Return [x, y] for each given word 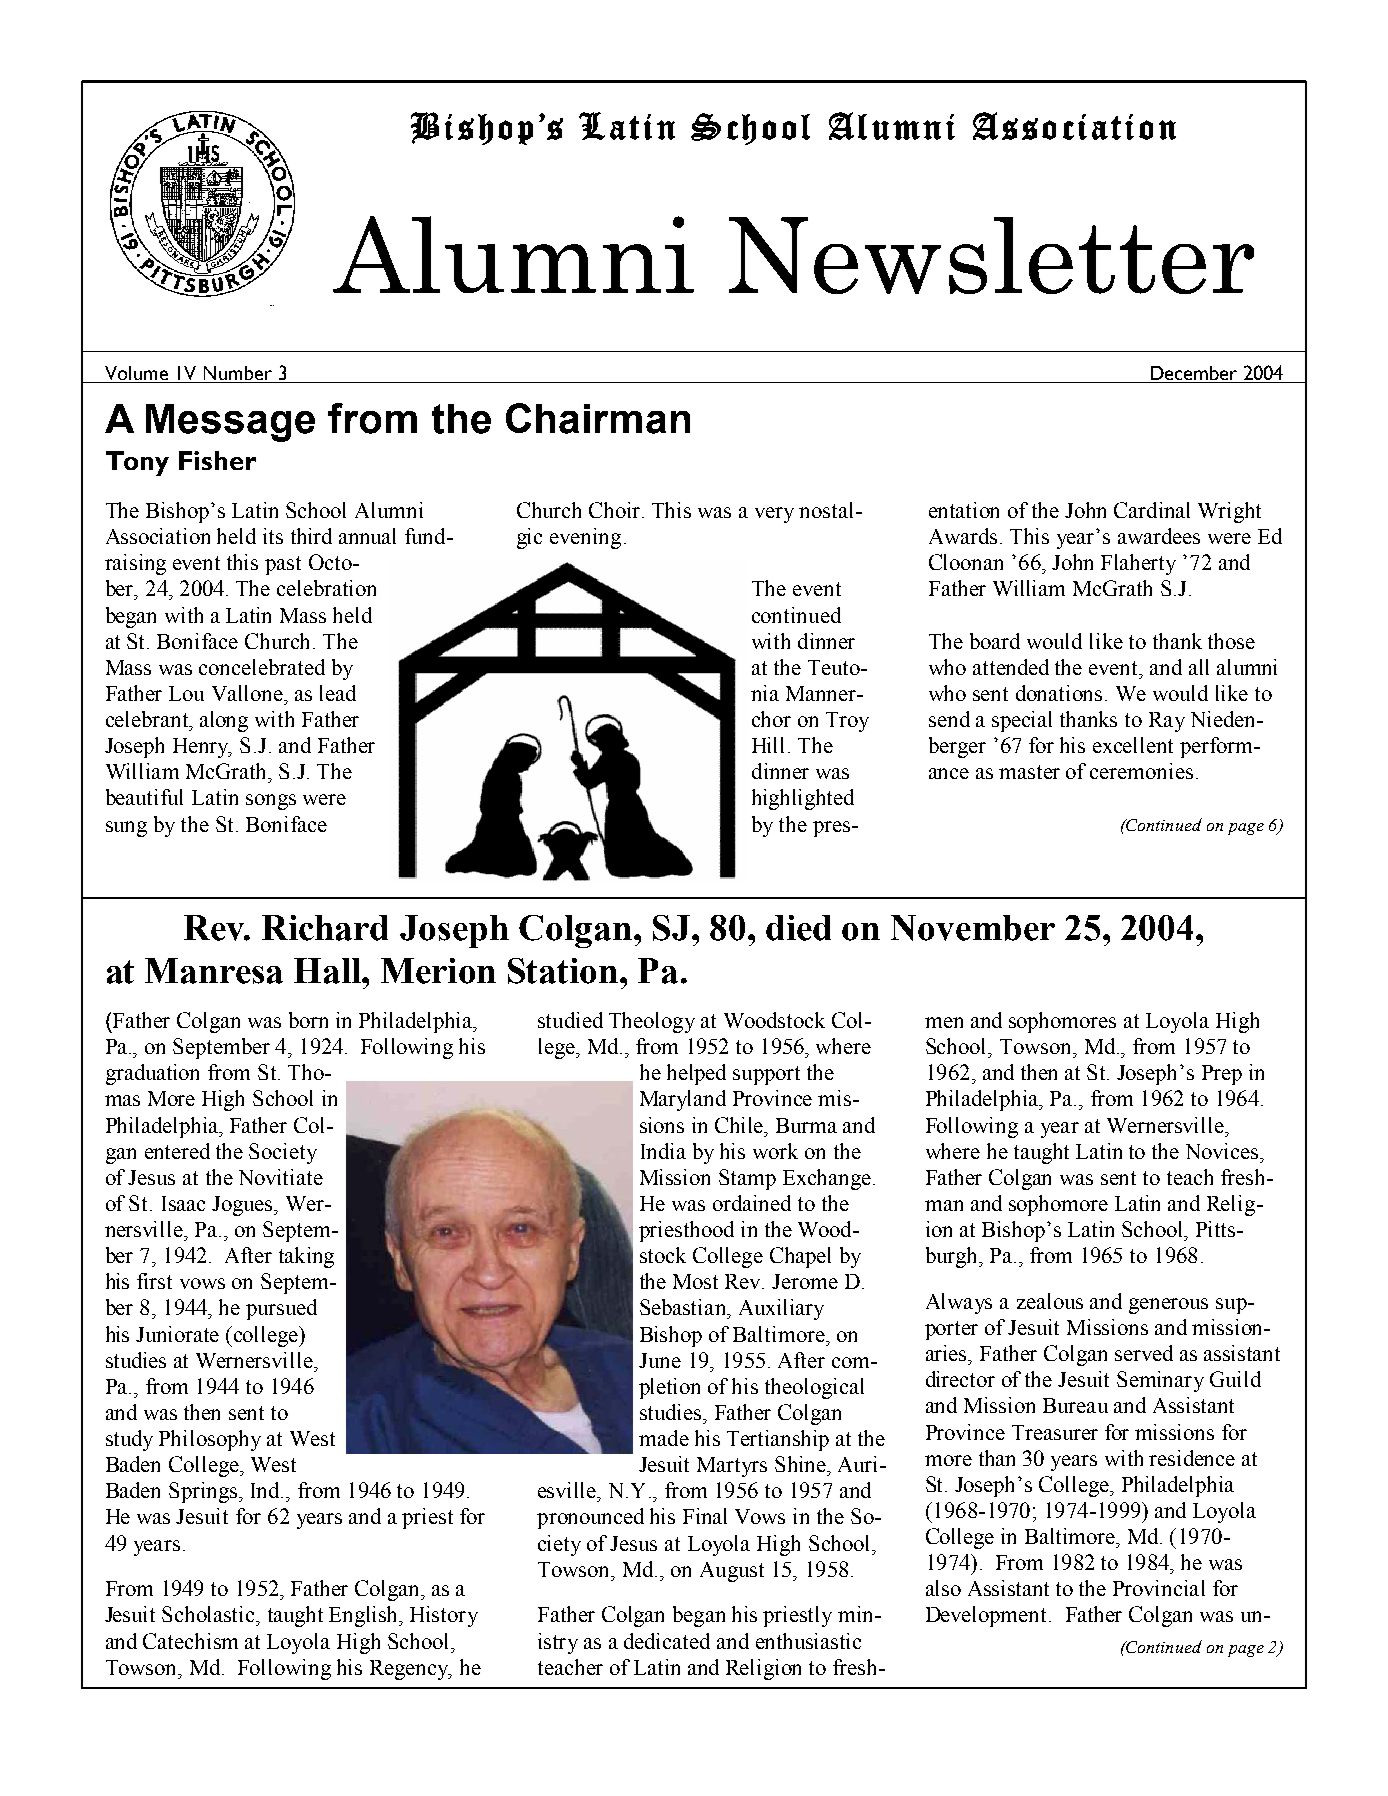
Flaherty [1138, 564]
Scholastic [209, 1614]
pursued [281, 1309]
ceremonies [1141, 771]
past [283, 565]
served [1144, 1353]
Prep [1222, 1075]
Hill [768, 745]
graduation [152, 1074]
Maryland [683, 1100]
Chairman [598, 418]
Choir [616, 510]
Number [238, 373]
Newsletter [991, 255]
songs [271, 802]
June [660, 1360]
